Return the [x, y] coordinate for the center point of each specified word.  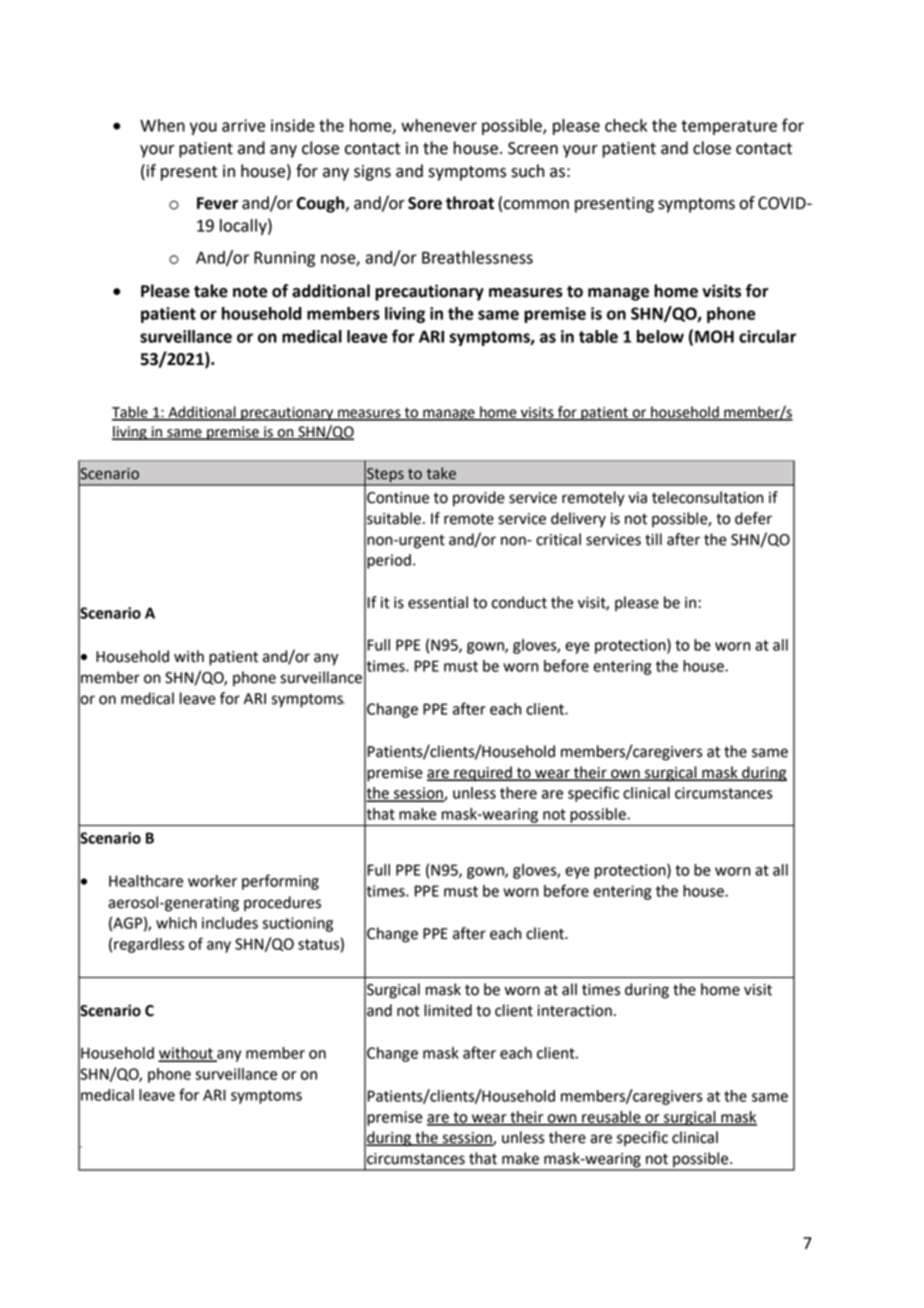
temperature [729, 127]
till [653, 539]
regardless [149, 945]
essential [438, 602]
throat [470, 203]
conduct [519, 602]
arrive [243, 125]
